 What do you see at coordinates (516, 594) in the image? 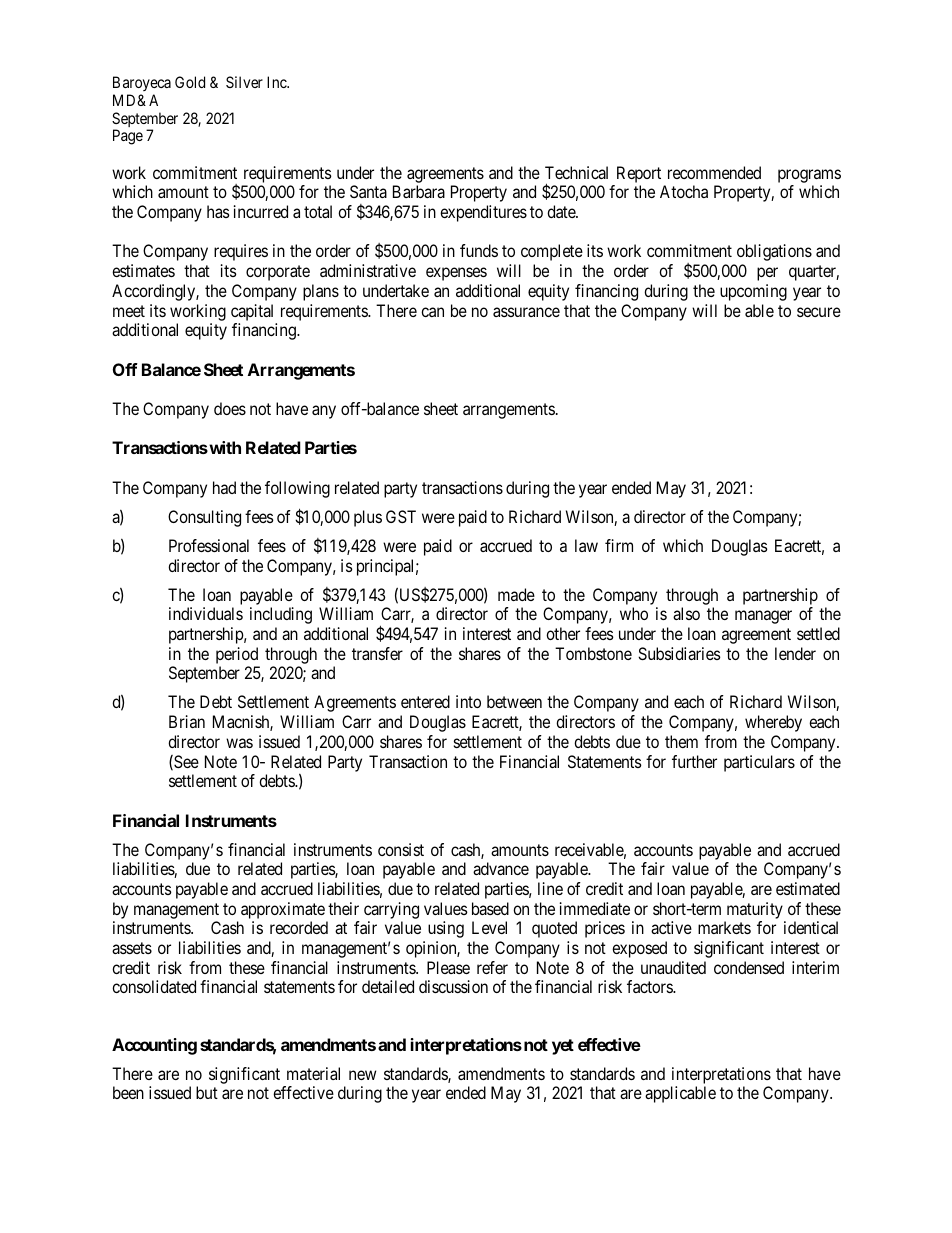
I see `made` at bounding box center [516, 594].
